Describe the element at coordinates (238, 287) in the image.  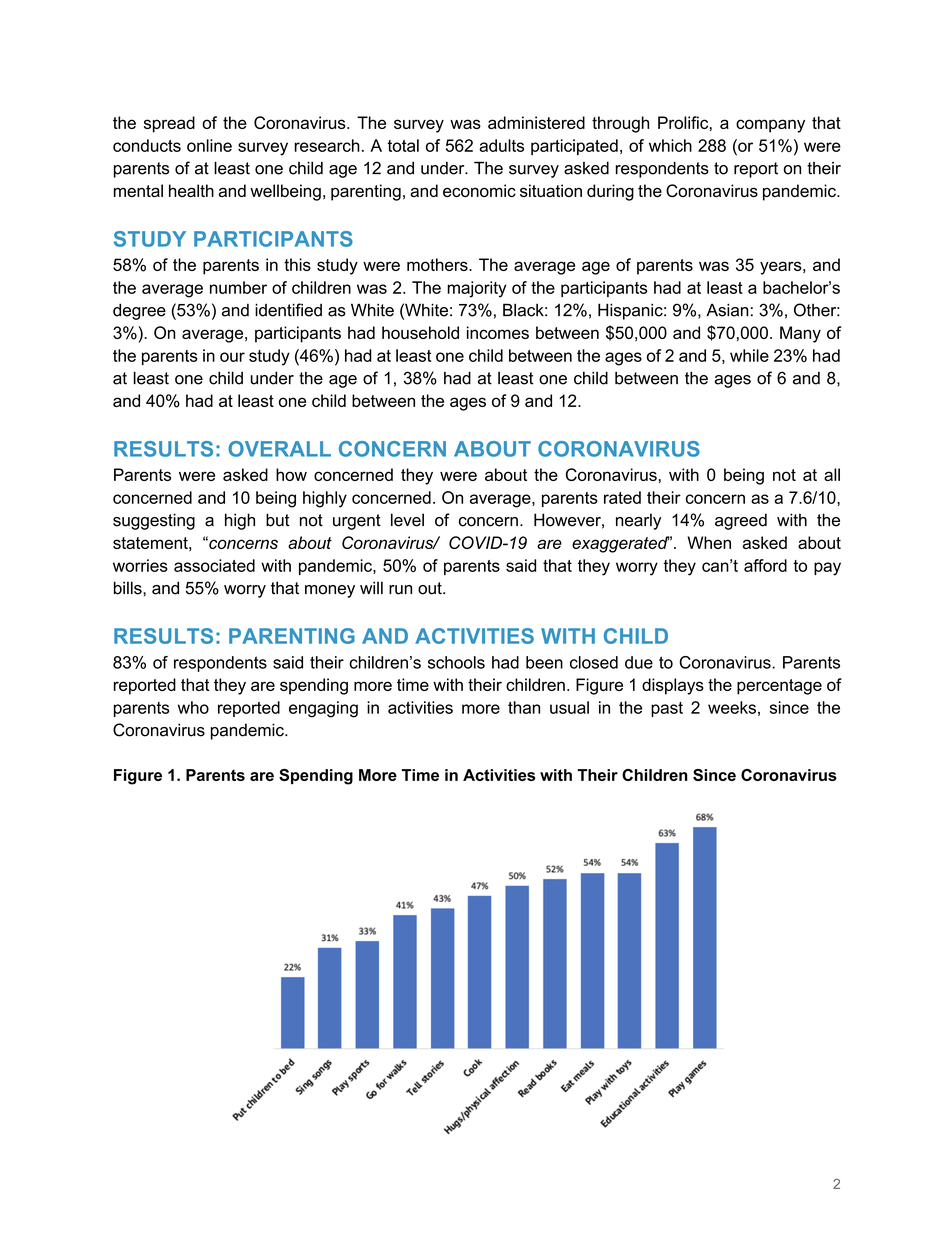
I see `number` at that location.
